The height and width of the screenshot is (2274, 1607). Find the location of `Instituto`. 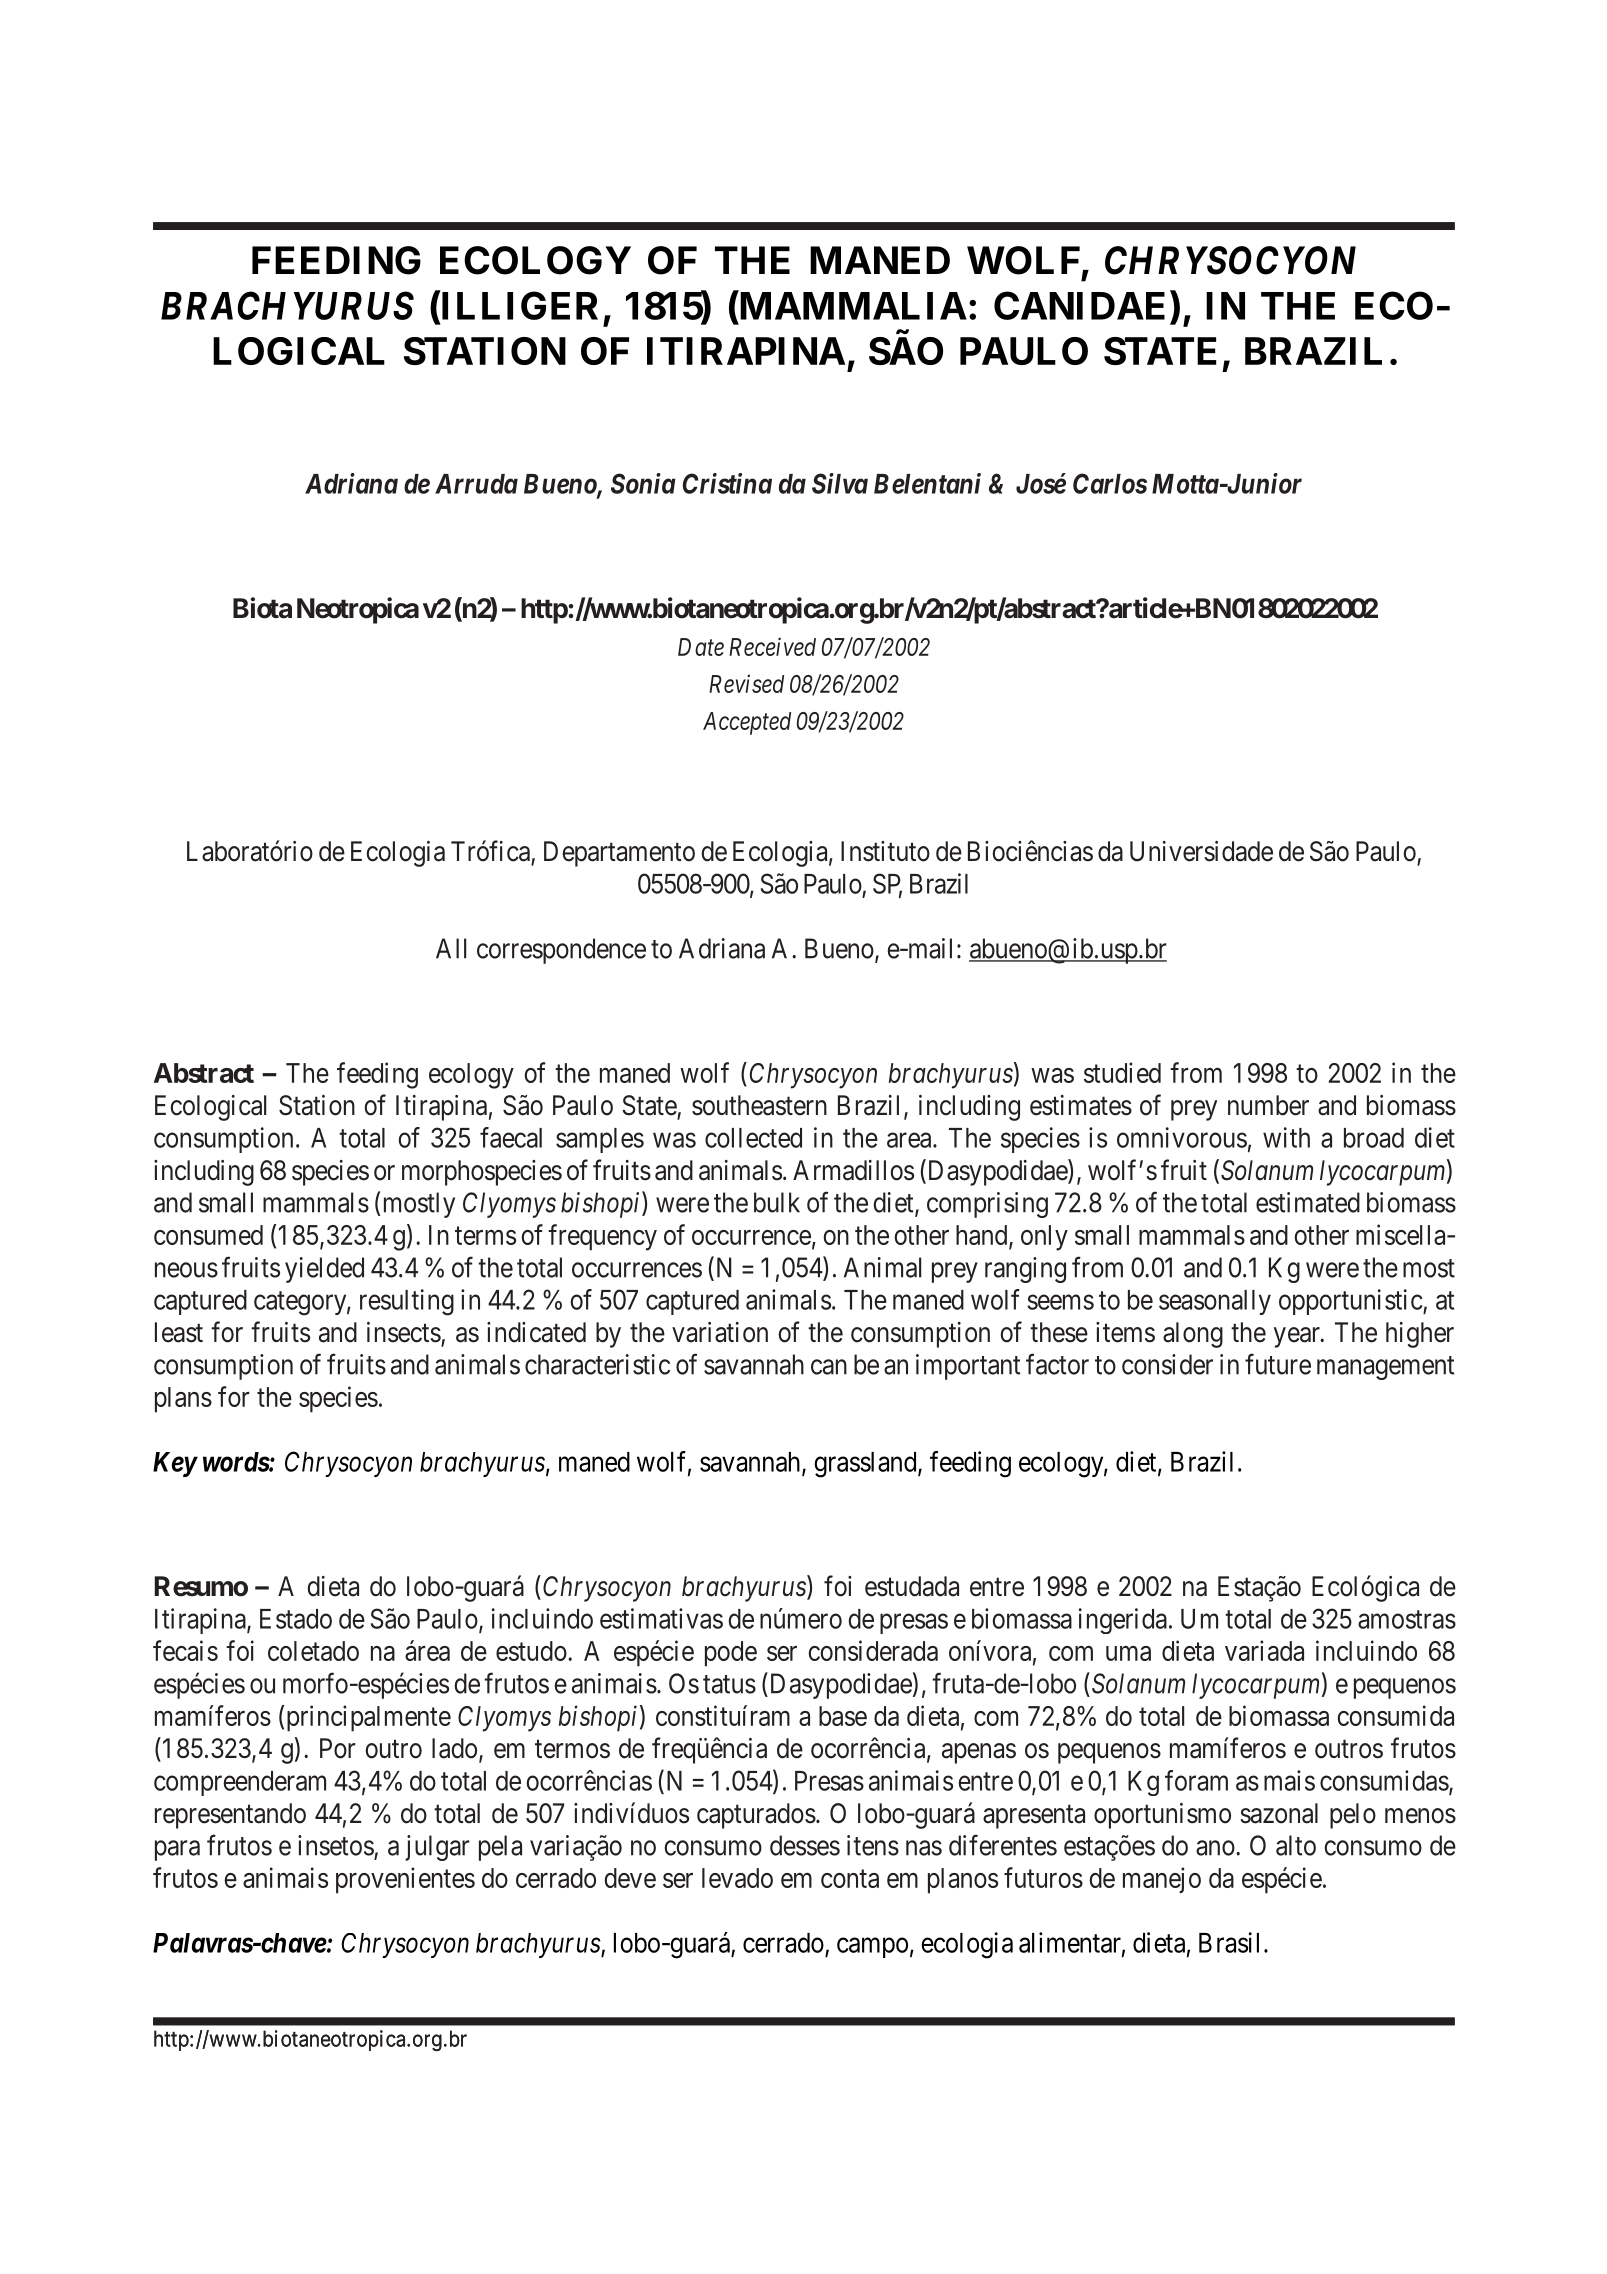

Instituto is located at coordinates (885, 851).
